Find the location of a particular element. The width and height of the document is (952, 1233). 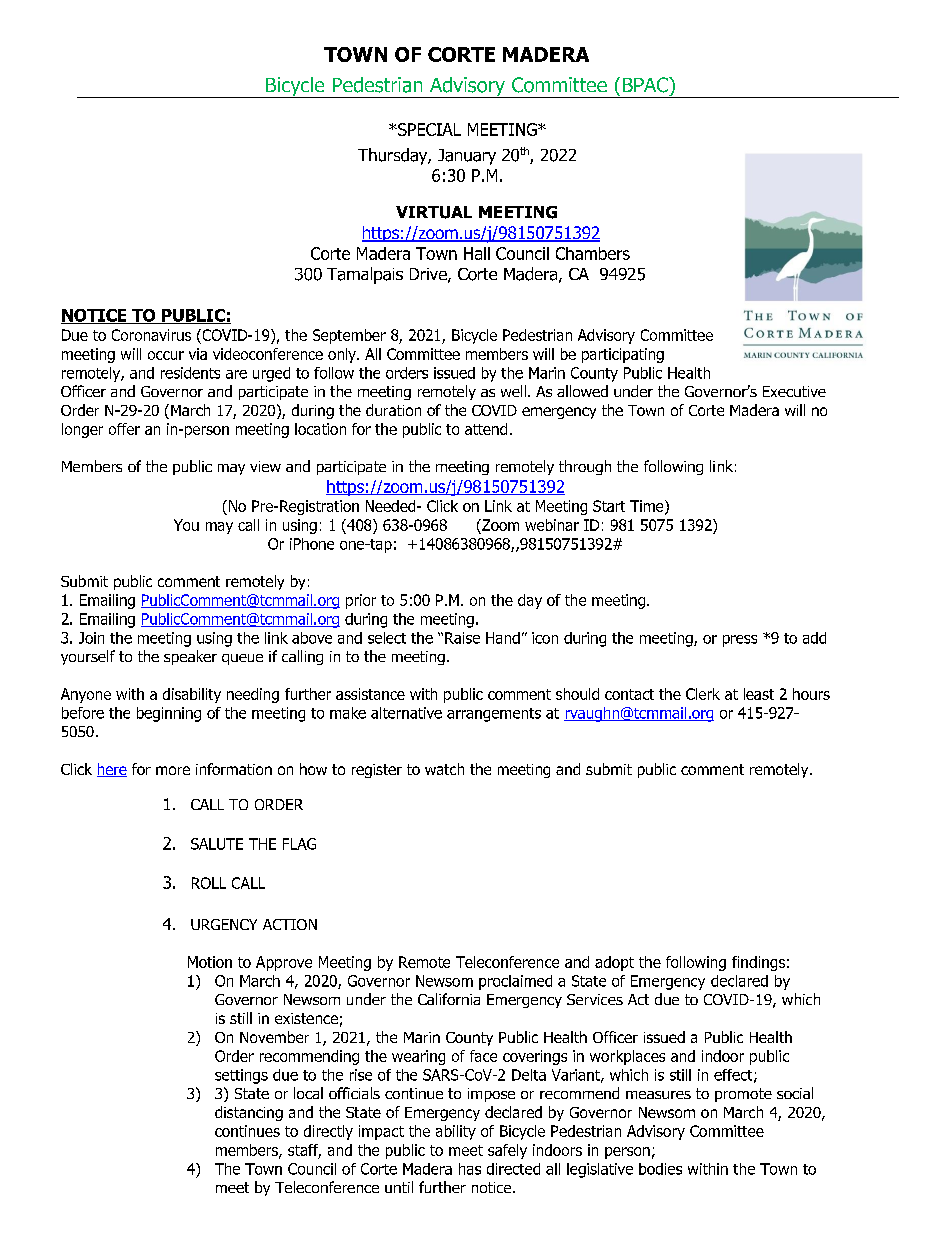

Coronavirus is located at coordinates (151, 335).
